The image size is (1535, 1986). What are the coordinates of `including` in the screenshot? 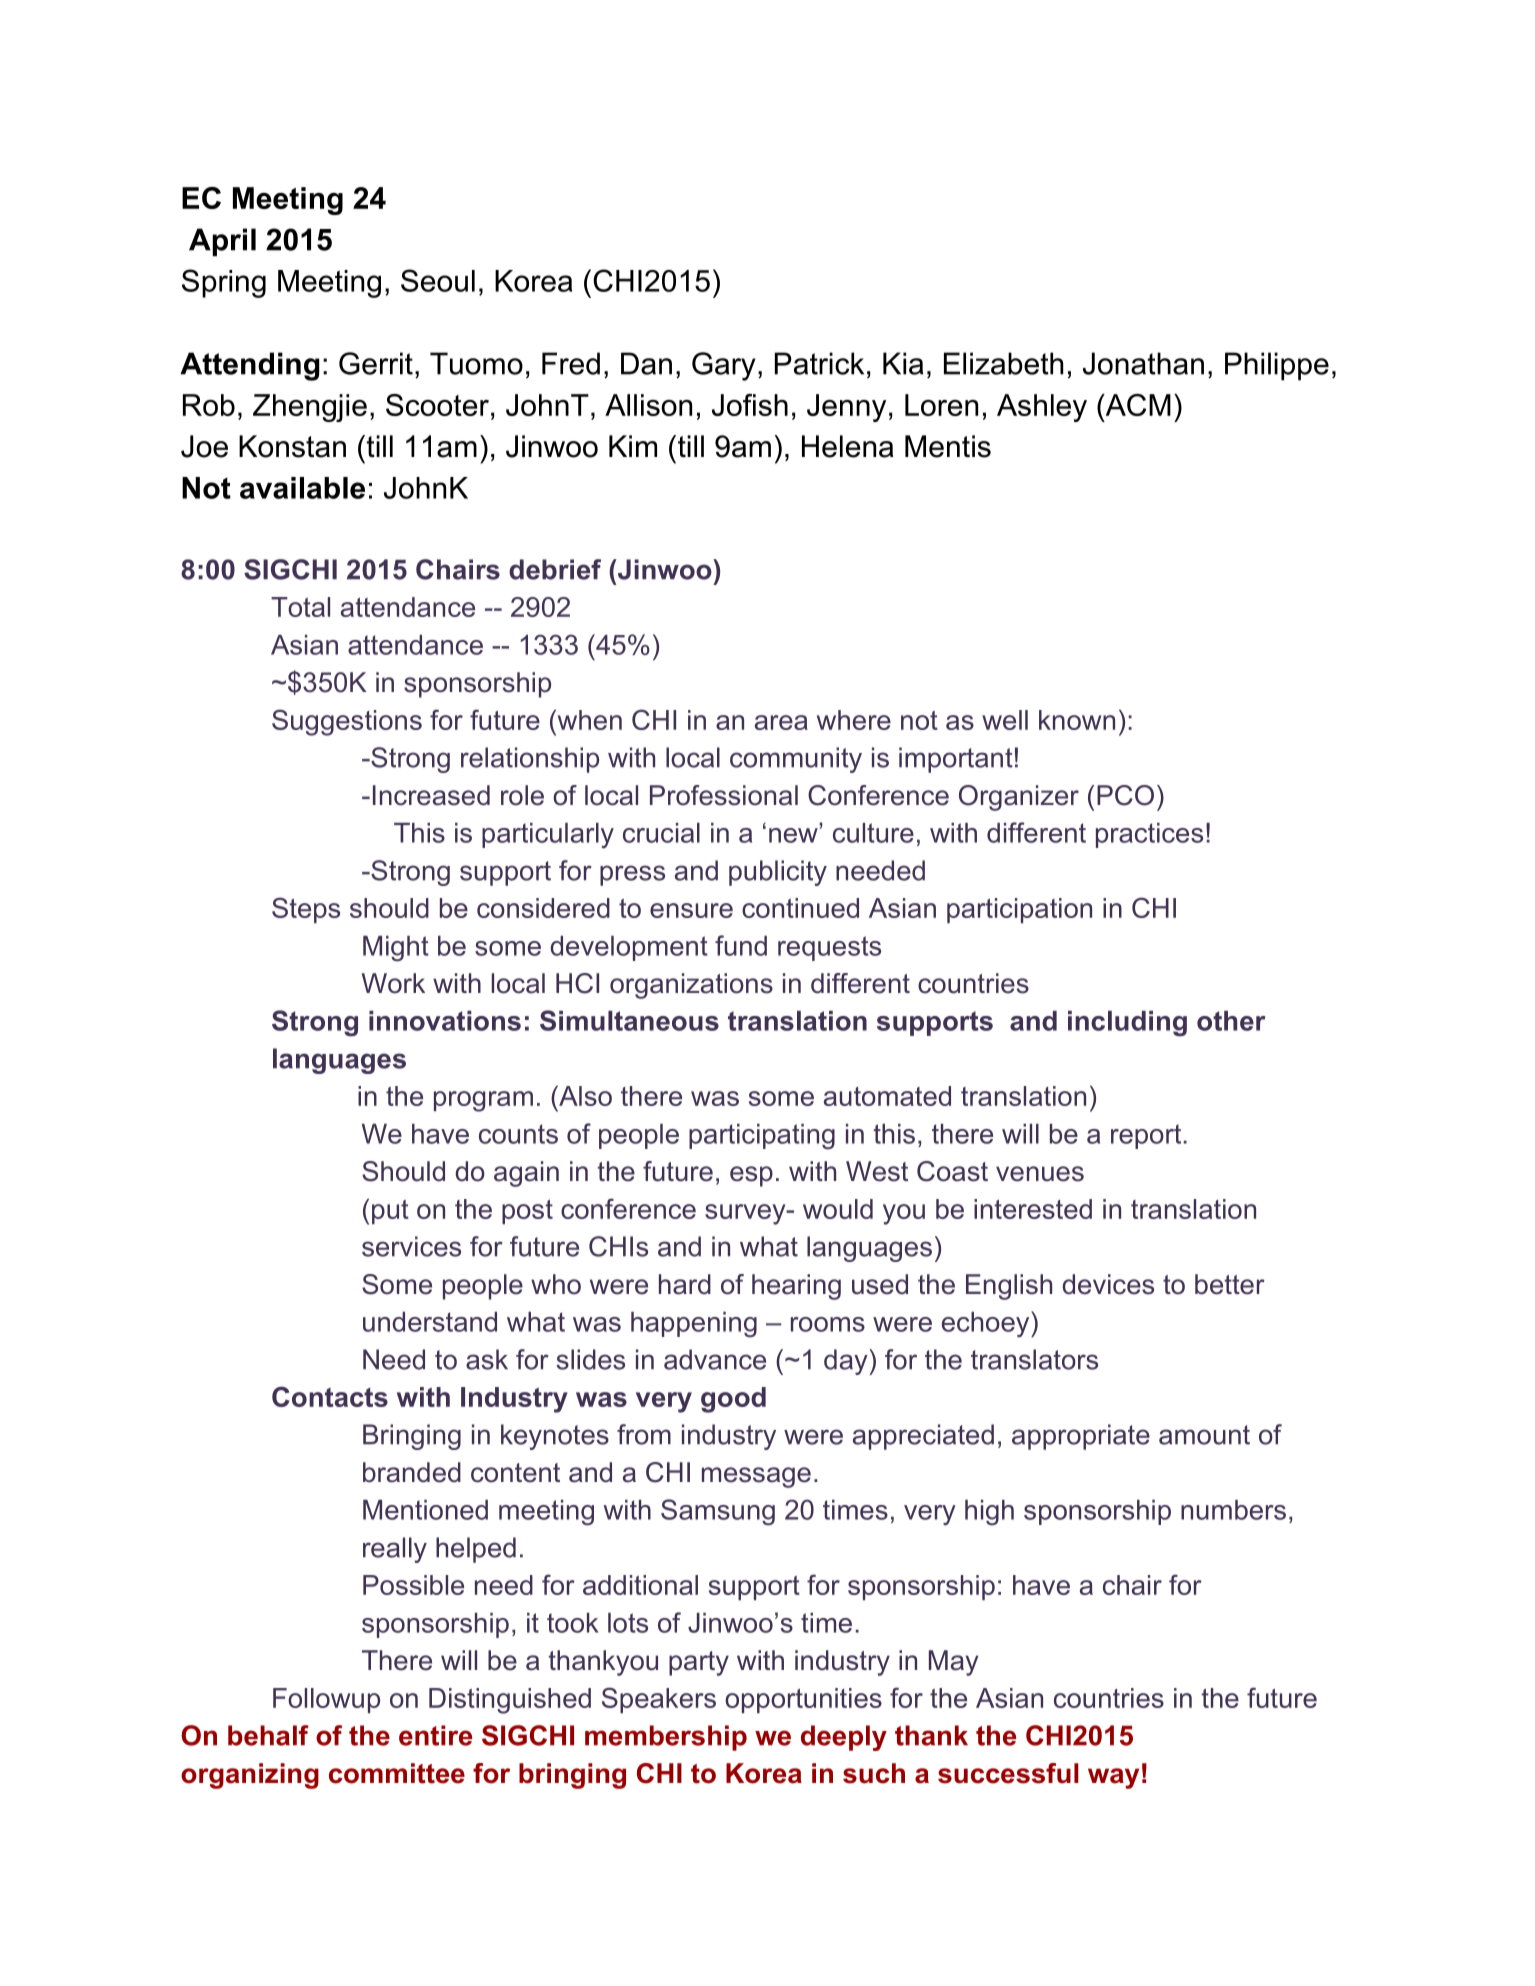 It's located at (1127, 1024).
